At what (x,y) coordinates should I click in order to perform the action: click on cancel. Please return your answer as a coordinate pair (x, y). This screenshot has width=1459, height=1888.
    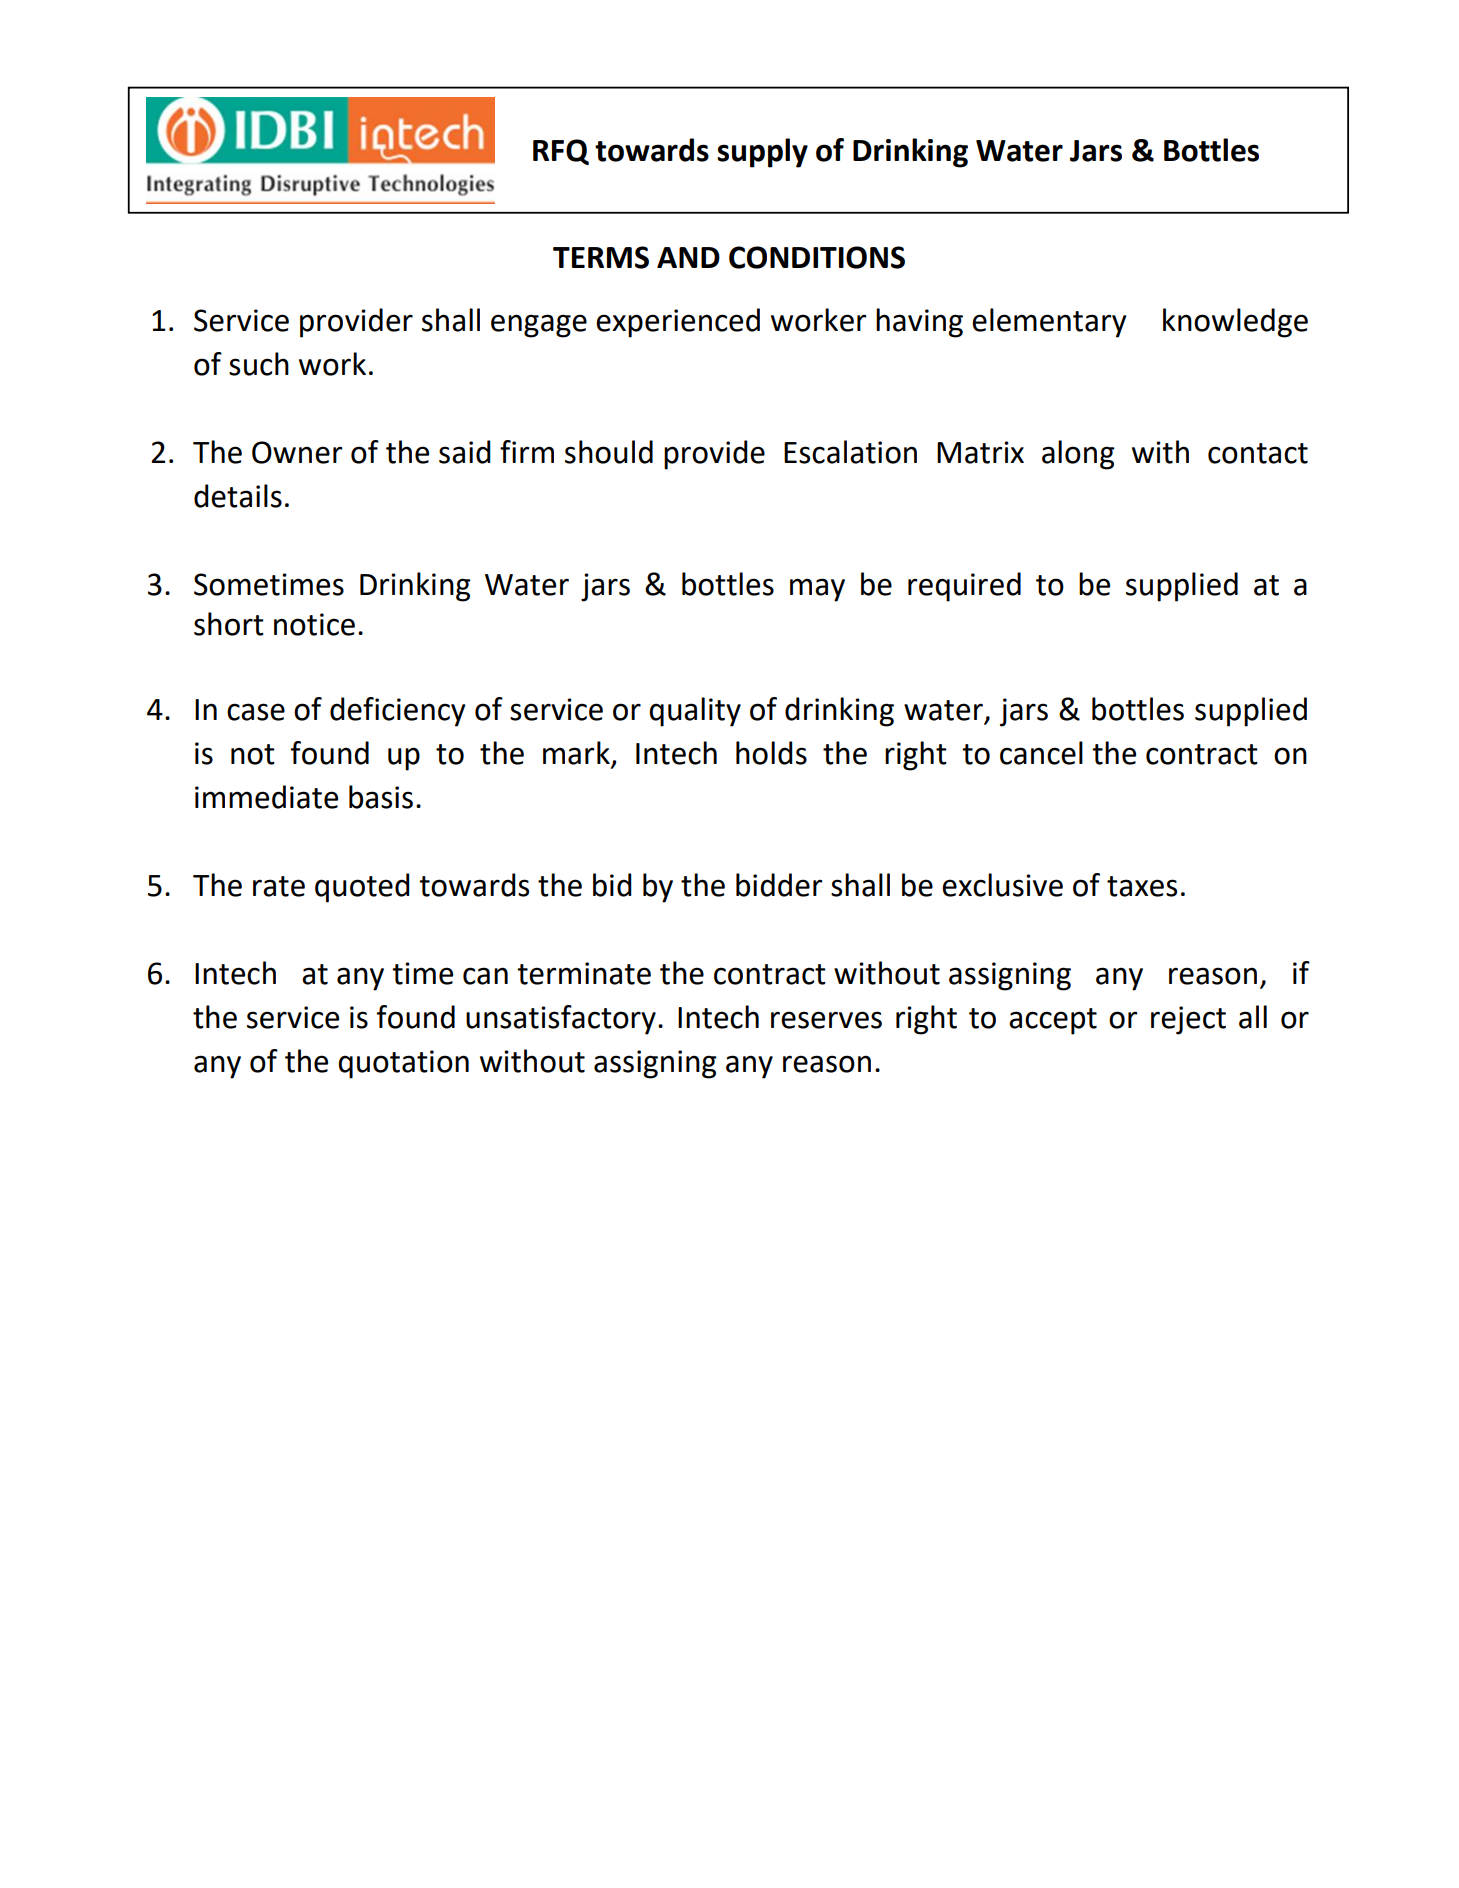
    Looking at the image, I should click on (1041, 753).
